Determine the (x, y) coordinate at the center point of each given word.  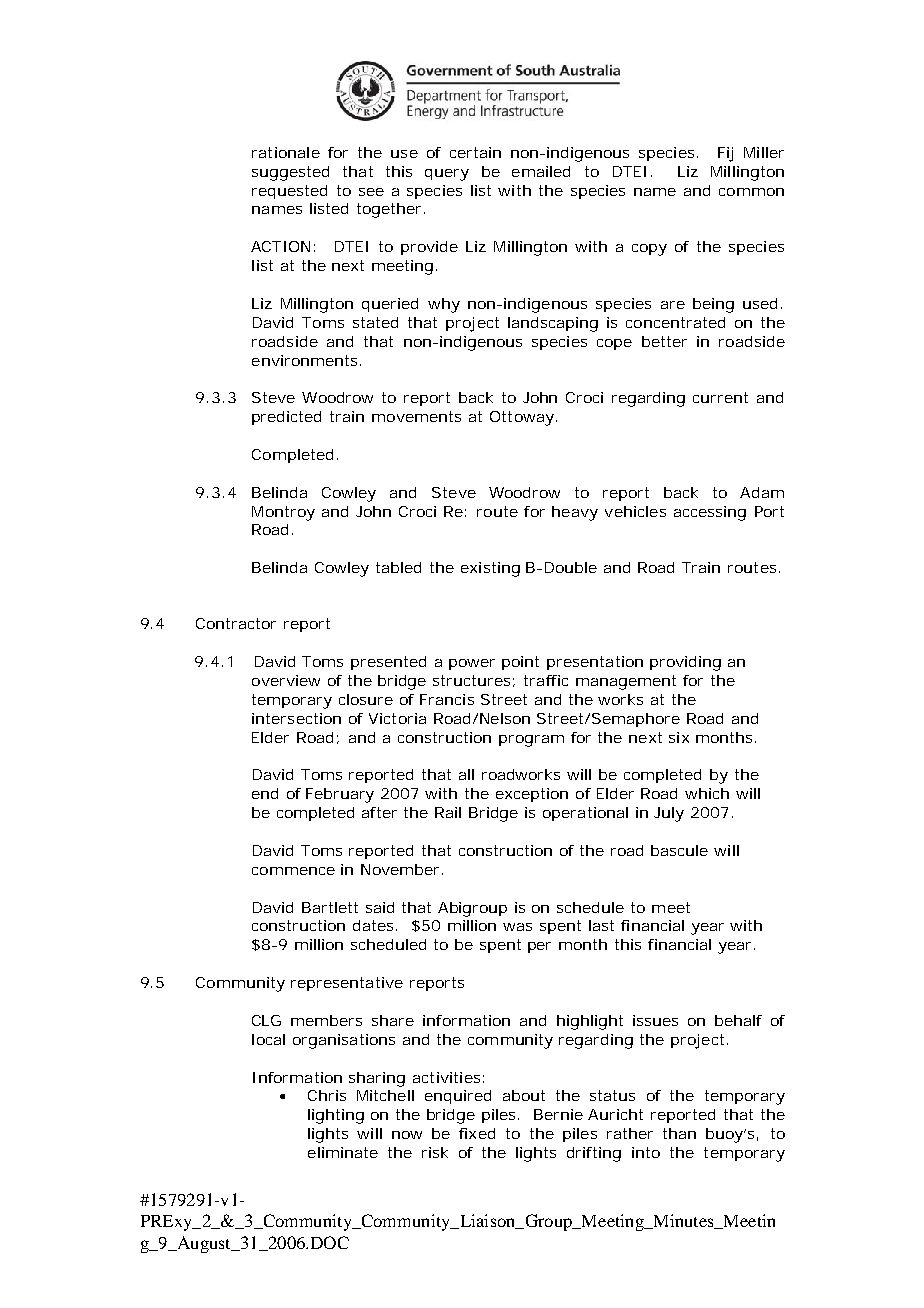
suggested (290, 173)
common (751, 192)
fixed (477, 1133)
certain (475, 152)
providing (685, 663)
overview (286, 680)
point (520, 663)
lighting (336, 1116)
